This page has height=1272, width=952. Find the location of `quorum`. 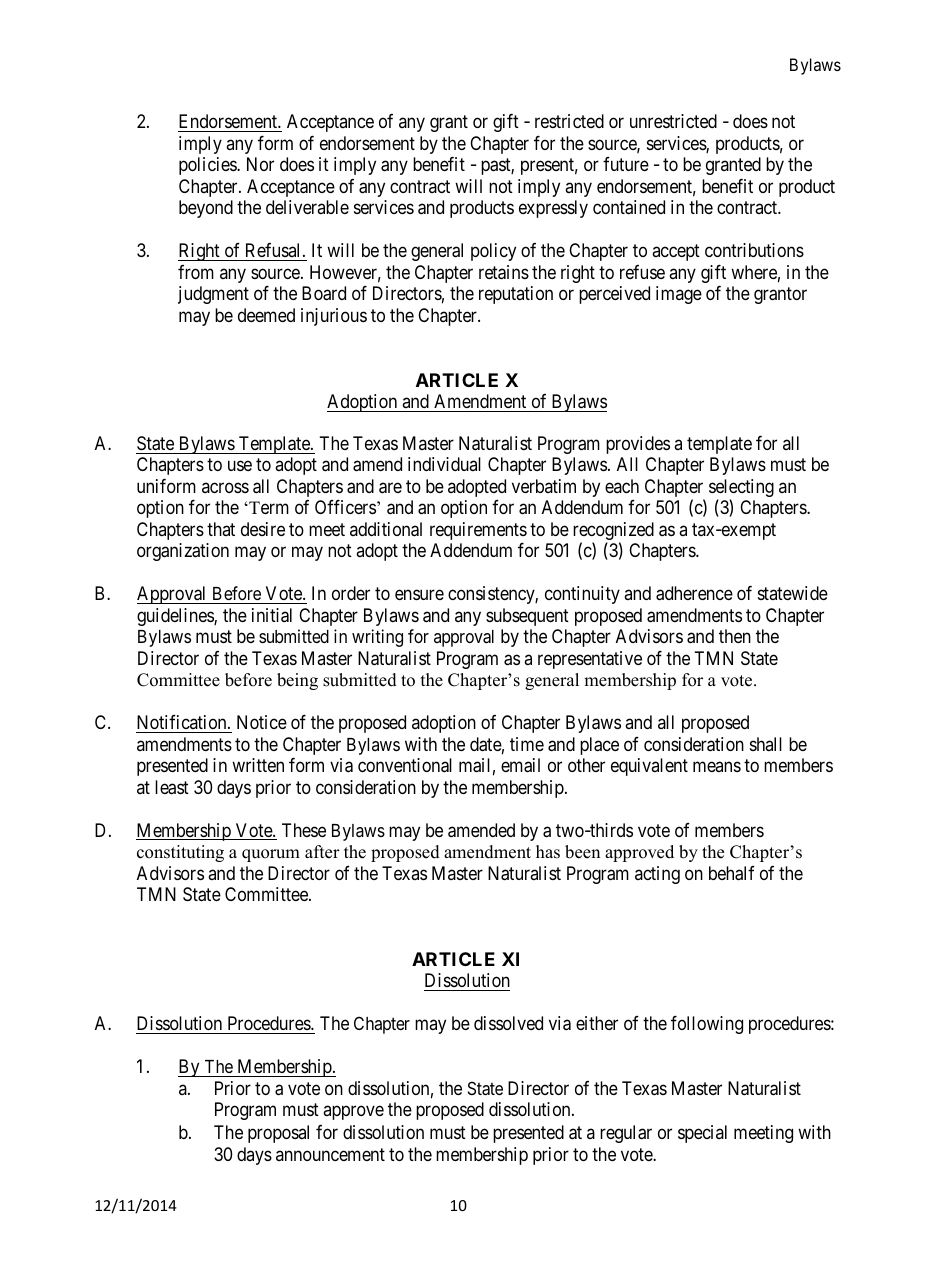

quorum is located at coordinates (271, 855).
